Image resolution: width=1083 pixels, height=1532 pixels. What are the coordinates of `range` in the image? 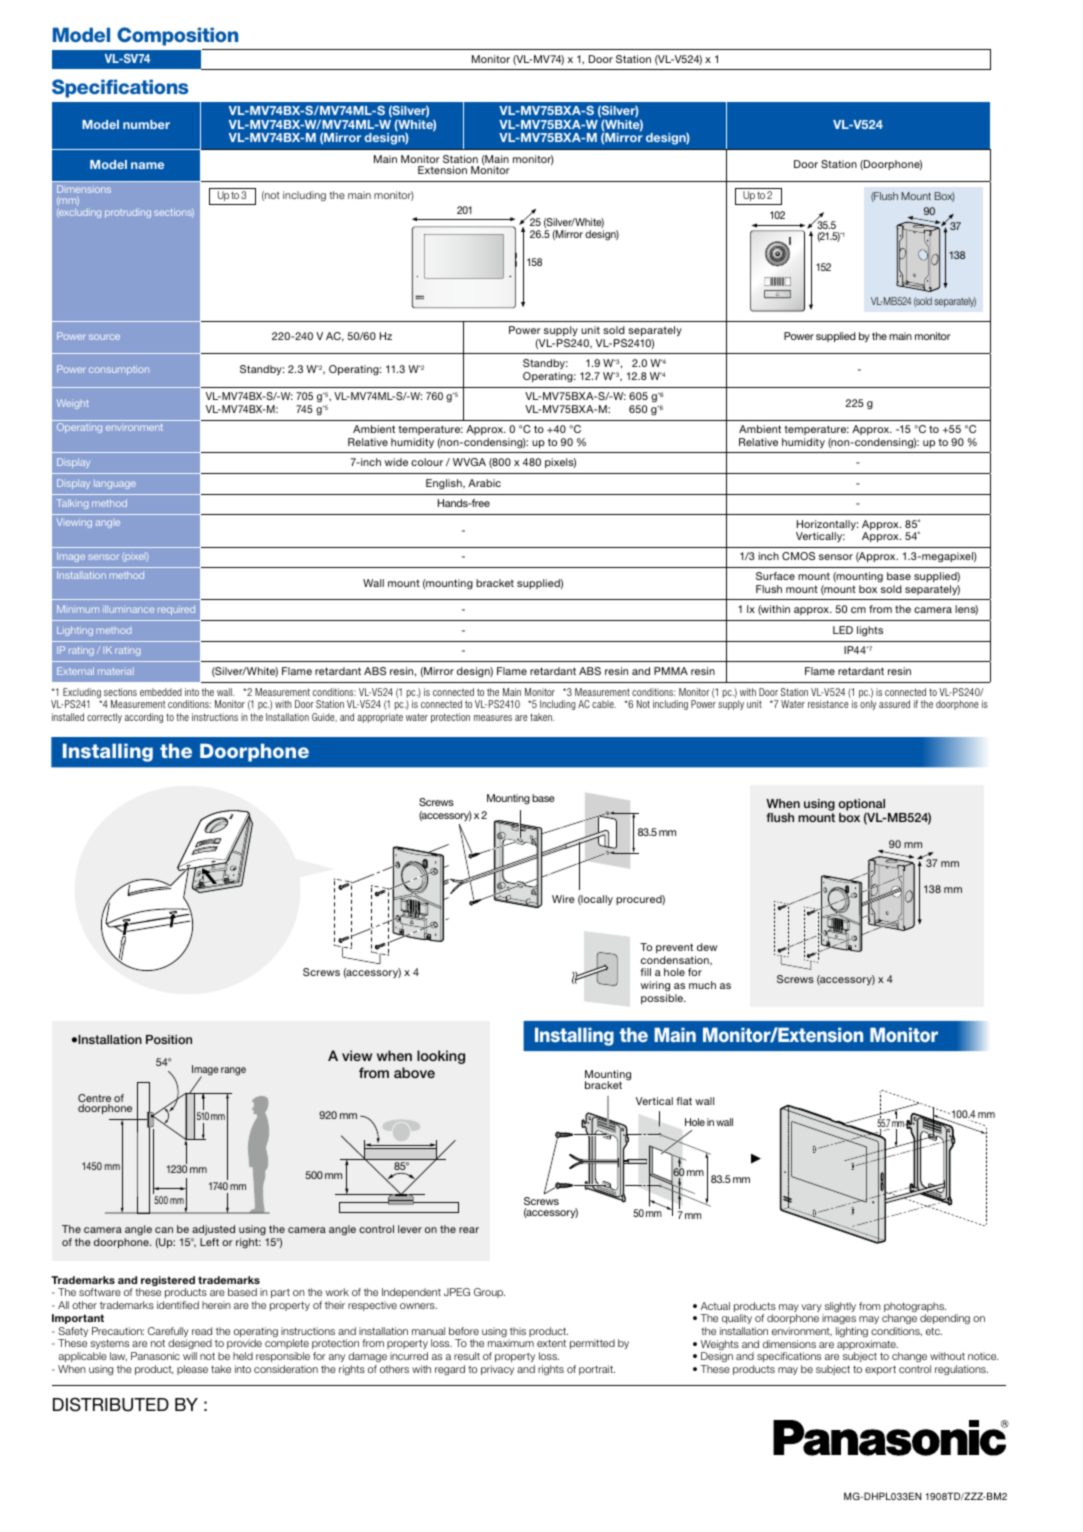 It's located at (233, 1071).
